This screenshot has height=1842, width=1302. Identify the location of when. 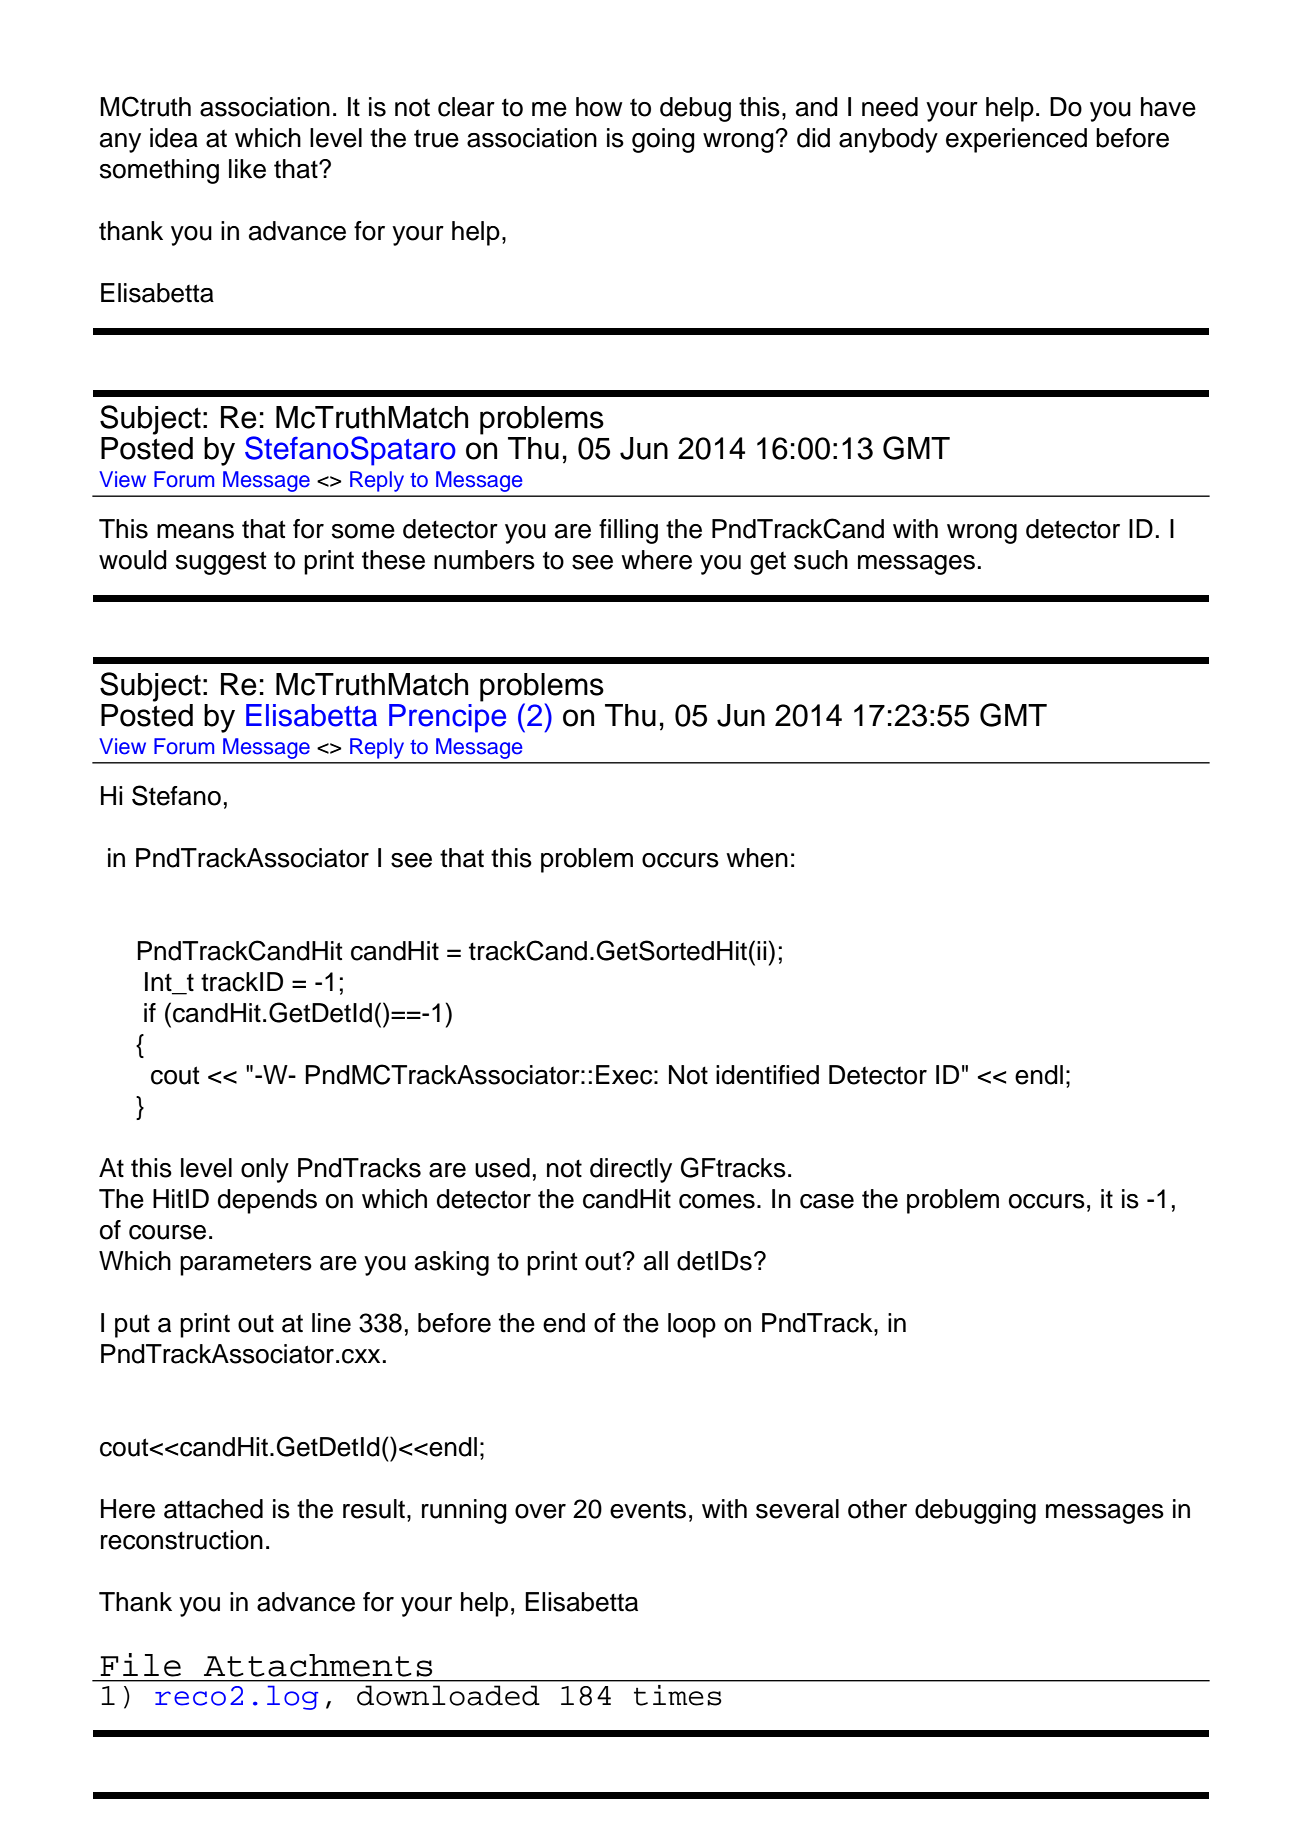
(757, 858).
